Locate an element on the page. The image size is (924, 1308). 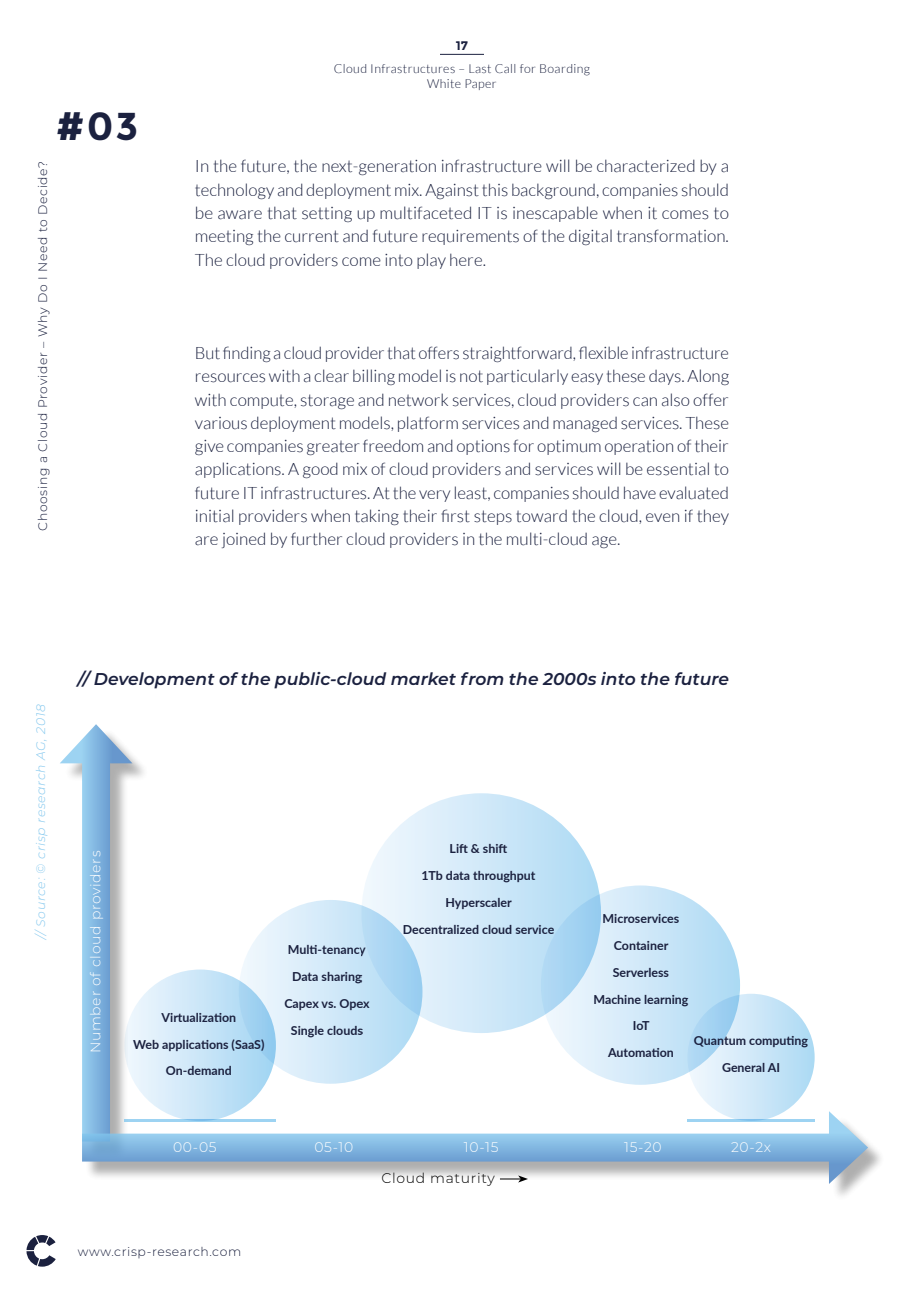
characterized is located at coordinates (646, 166).
